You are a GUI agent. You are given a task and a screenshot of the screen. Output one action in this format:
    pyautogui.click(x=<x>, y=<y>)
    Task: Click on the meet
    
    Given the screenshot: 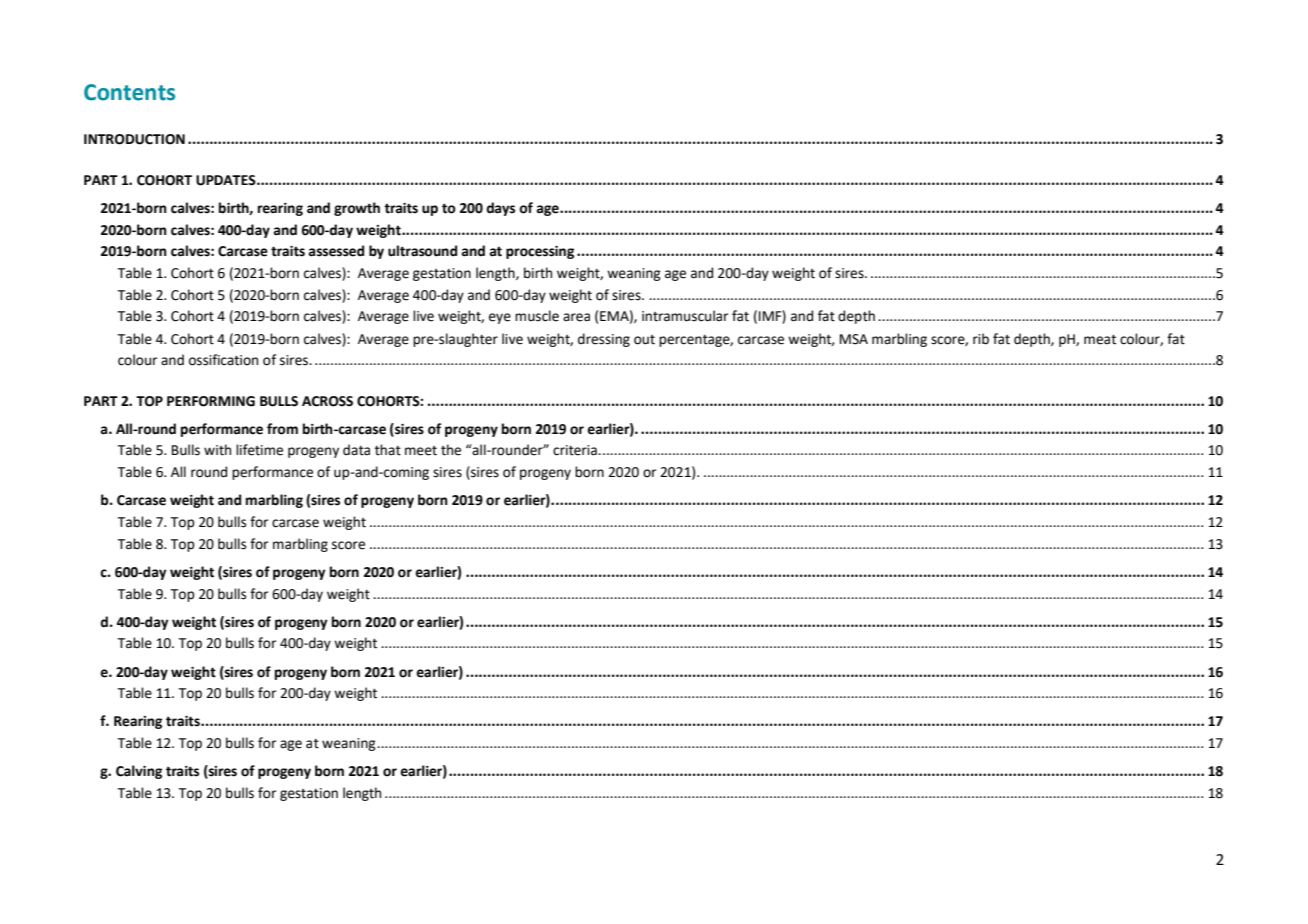 What is the action you would take?
    pyautogui.click(x=421, y=451)
